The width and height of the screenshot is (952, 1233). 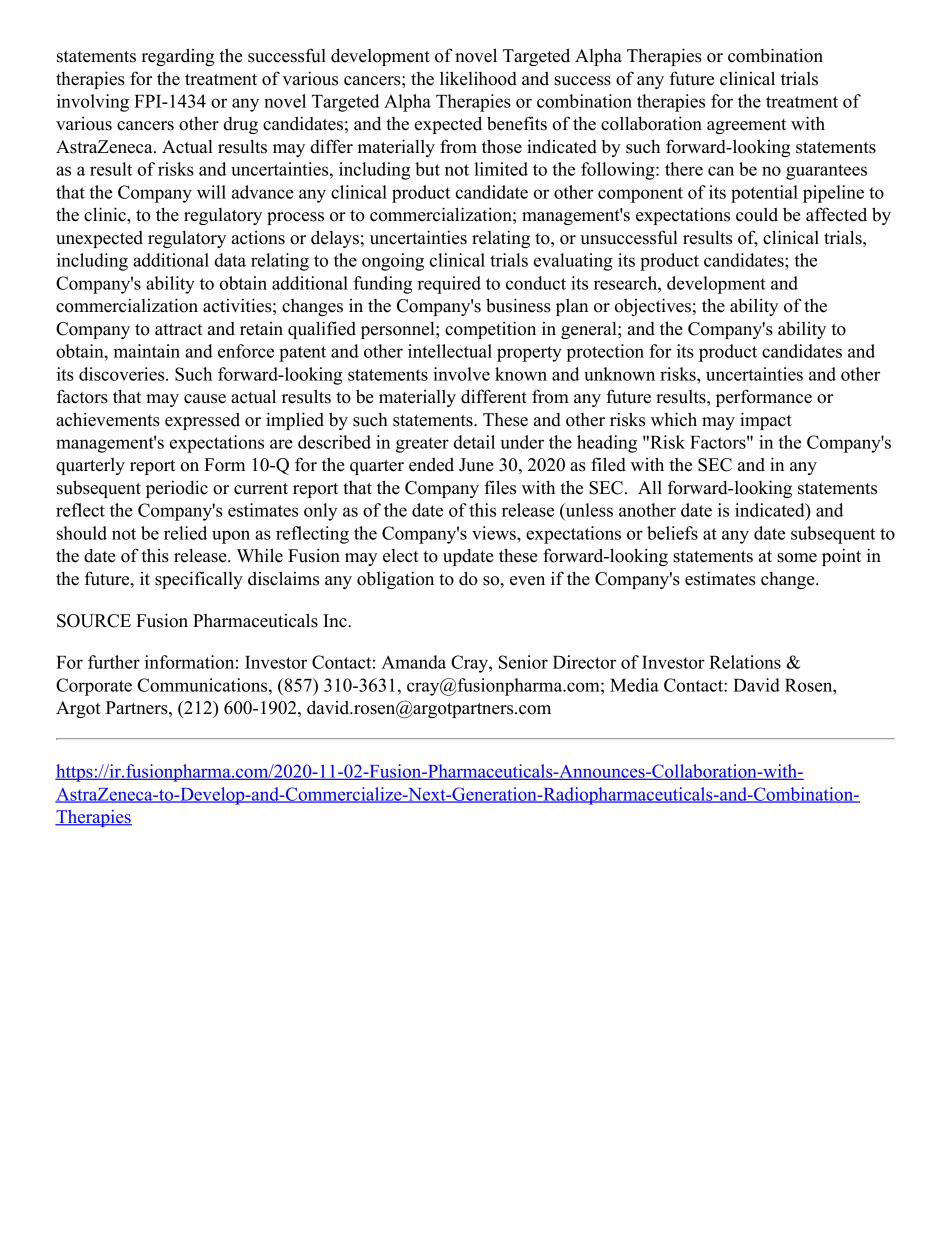 What do you see at coordinates (495, 533) in the screenshot?
I see `views` at bounding box center [495, 533].
